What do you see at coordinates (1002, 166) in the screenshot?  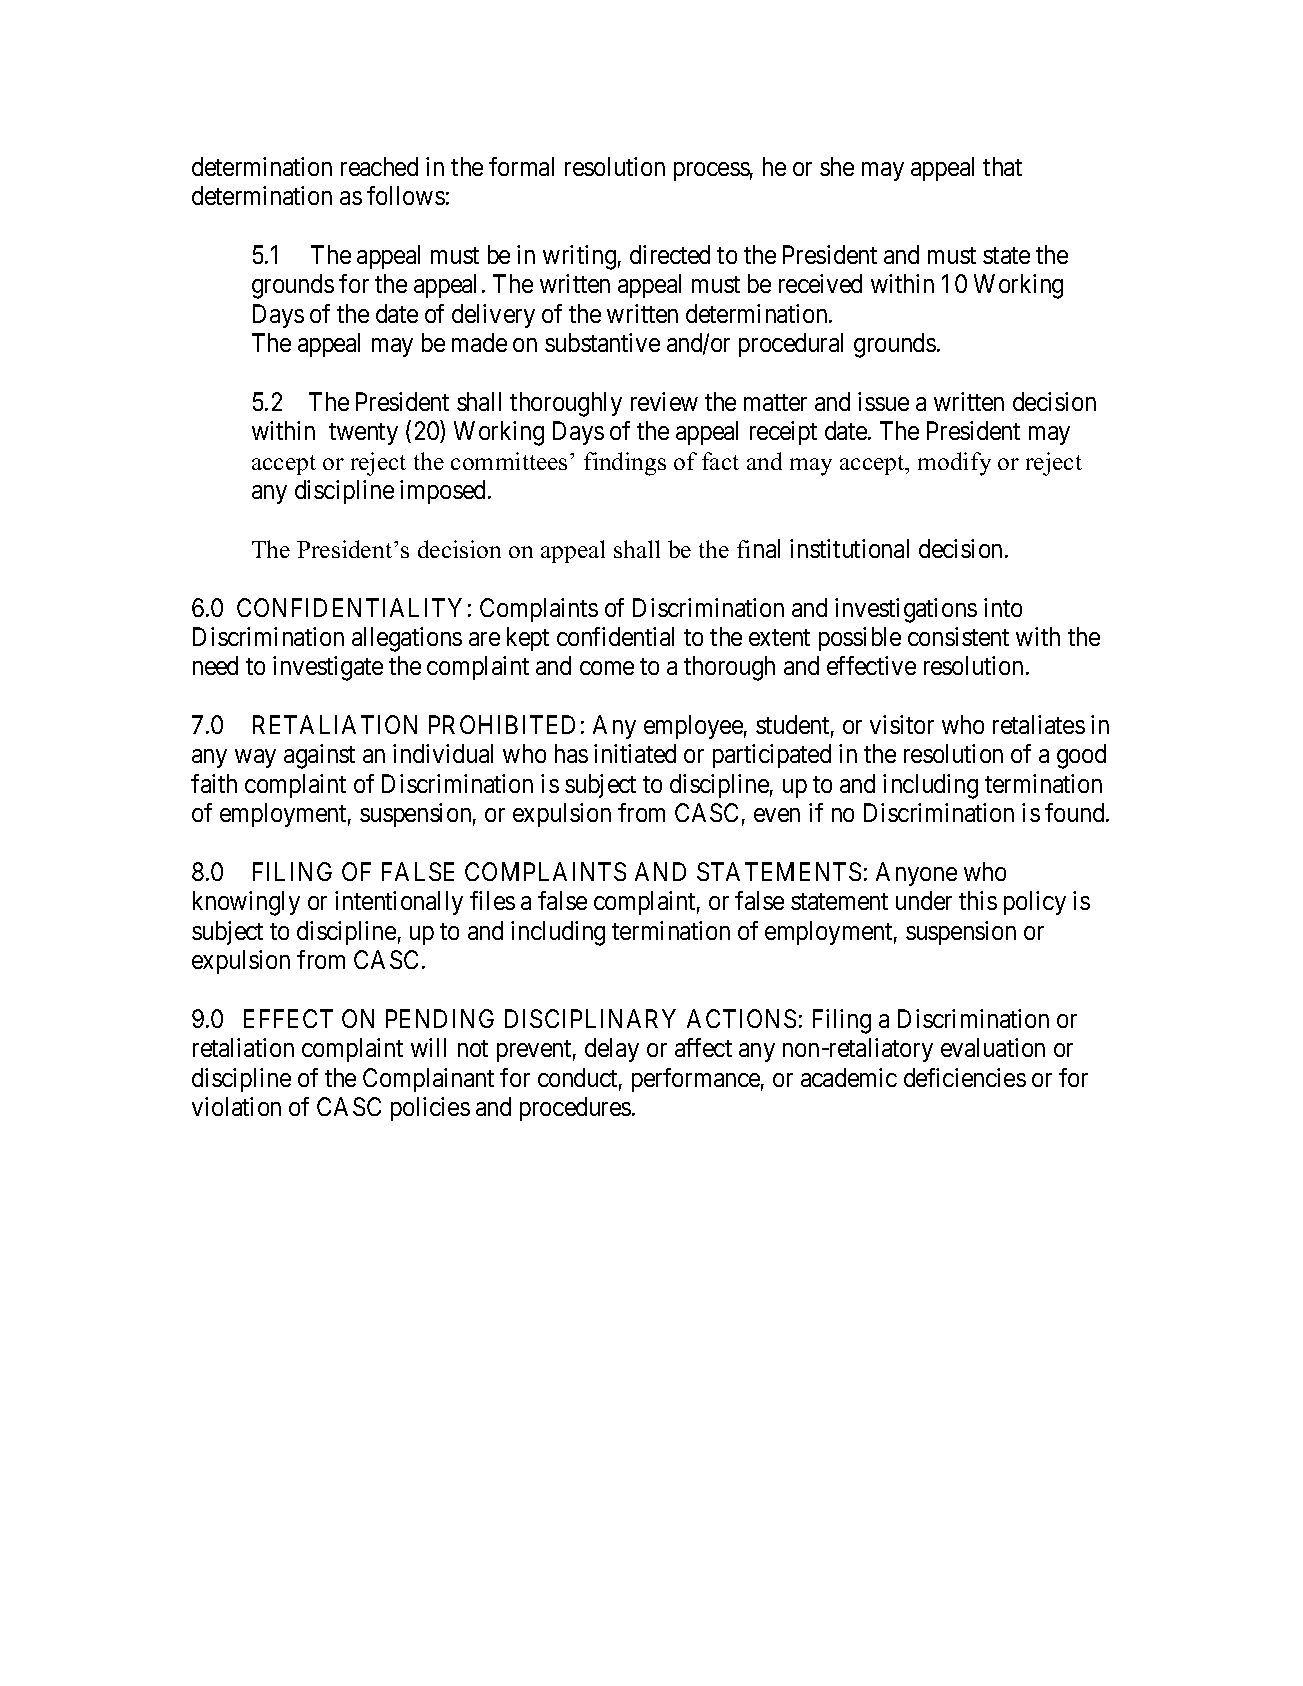 I see `that` at bounding box center [1002, 166].
